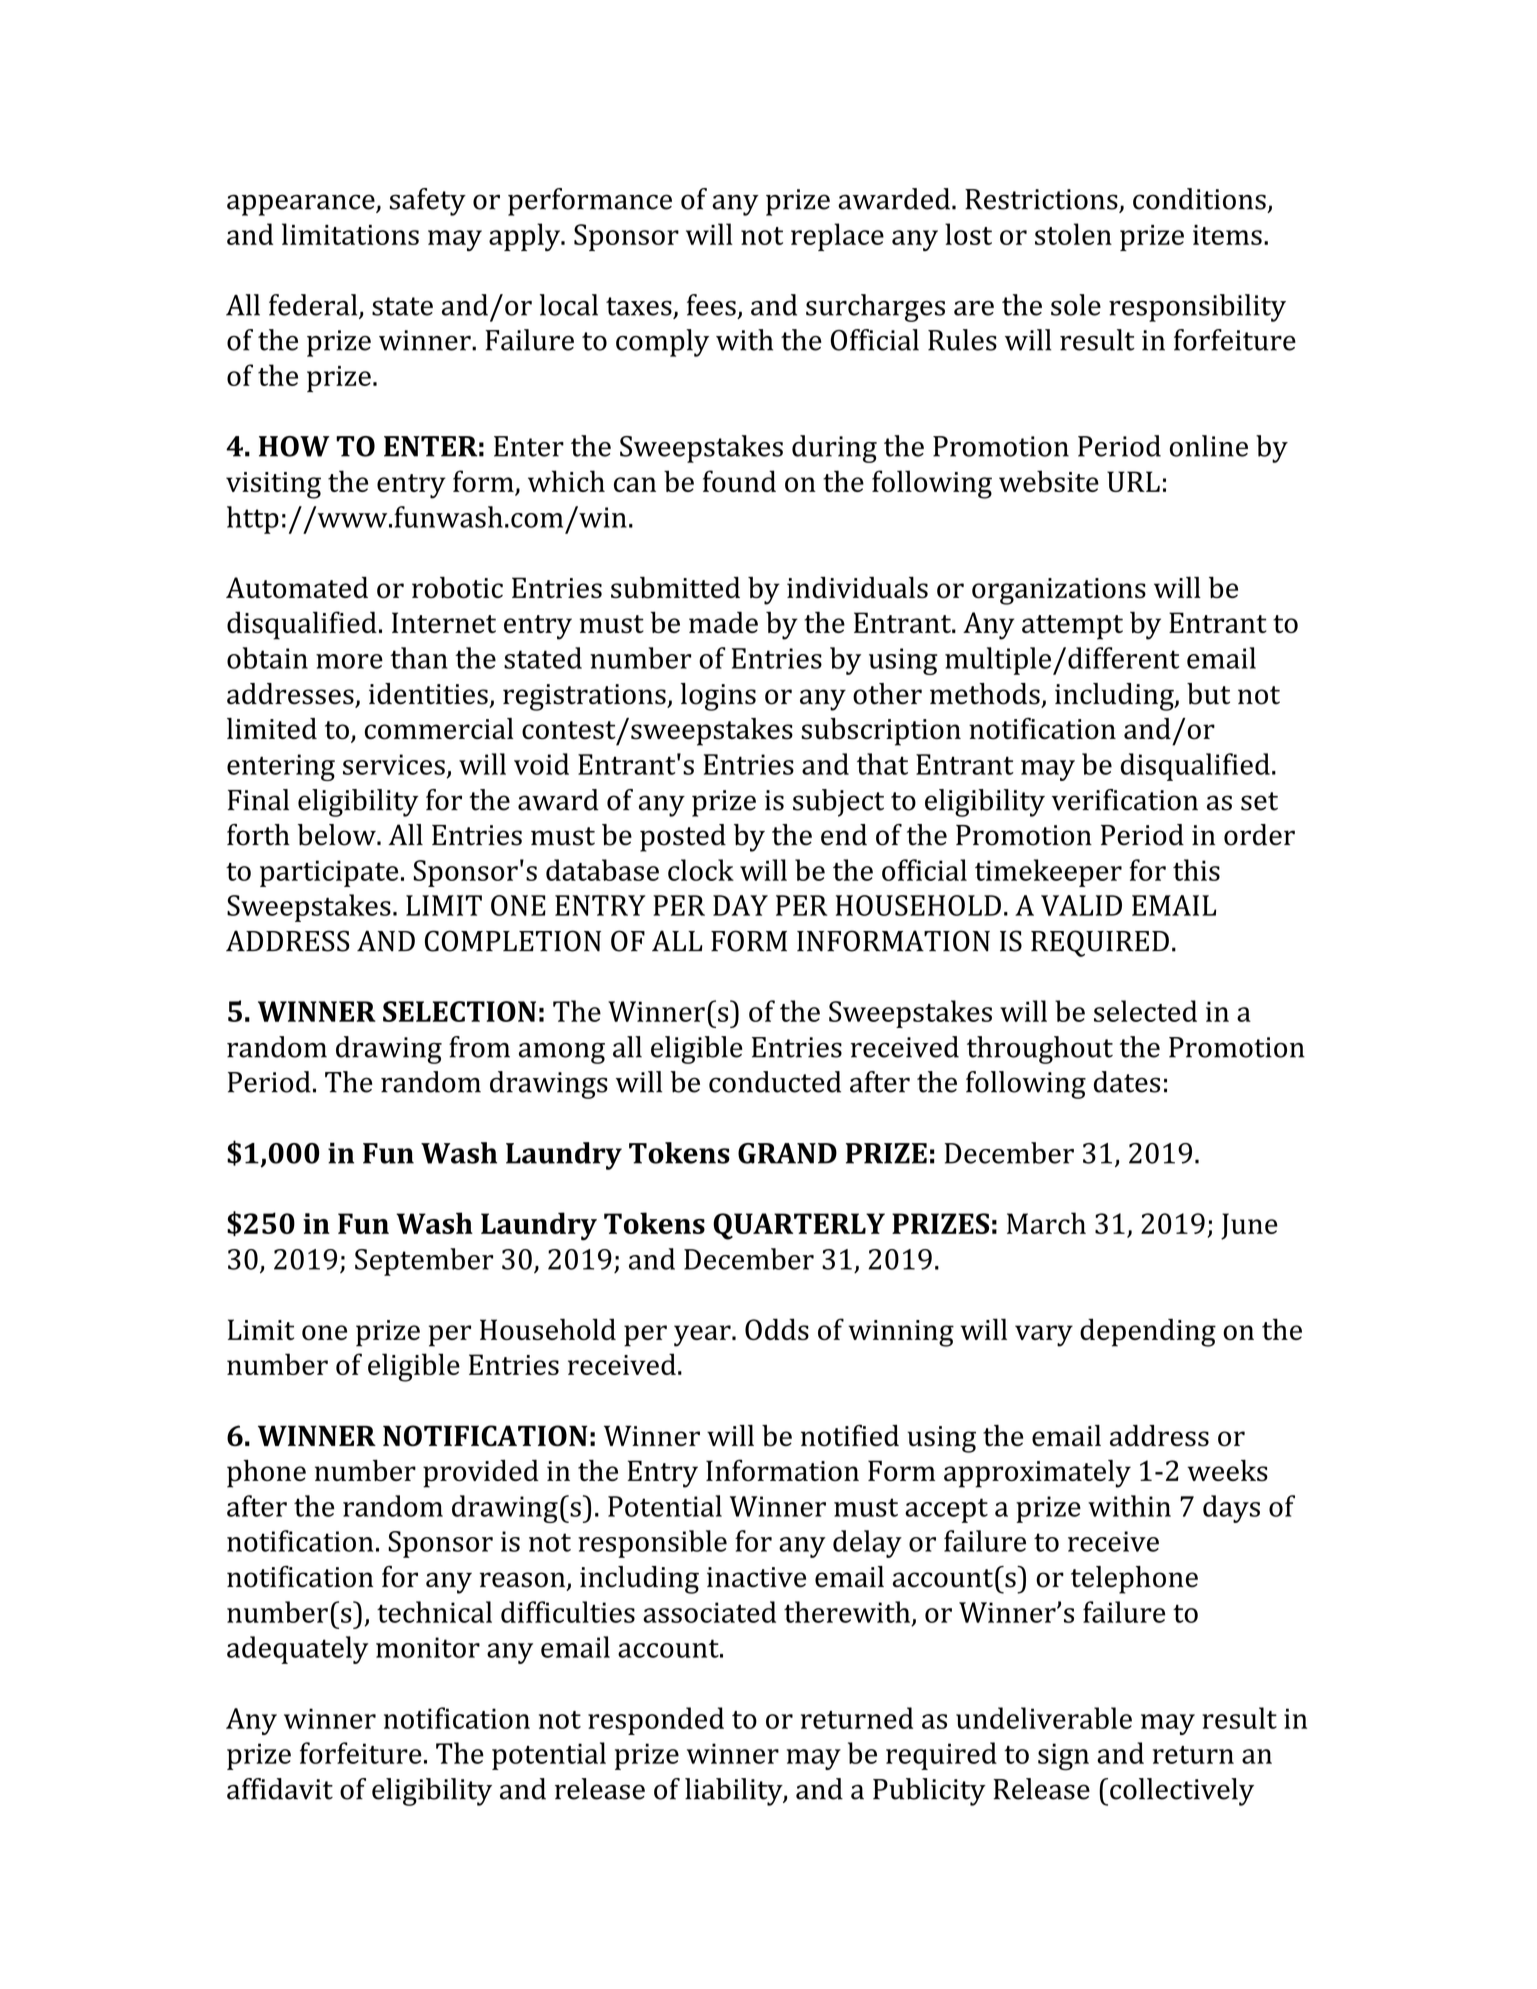 This image has height=1989, width=1537. What do you see at coordinates (775, 1082) in the image?
I see `conducted` at bounding box center [775, 1082].
